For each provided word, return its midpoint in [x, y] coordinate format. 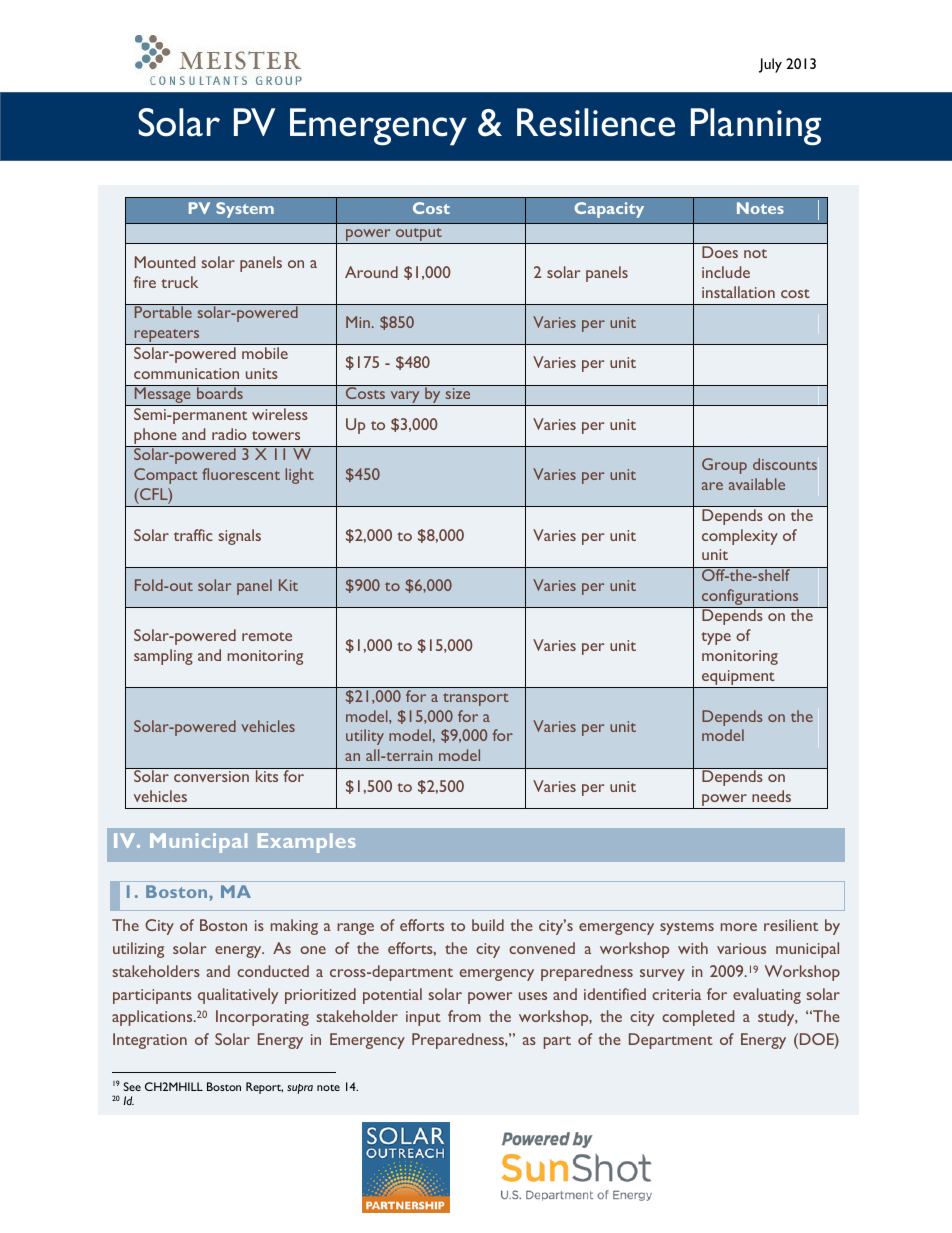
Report [264, 1088]
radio [229, 434]
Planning [756, 127]
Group [724, 466]
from [464, 1016]
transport [475, 699]
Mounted [165, 262]
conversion [211, 776]
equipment [738, 679]
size [458, 393]
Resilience [596, 122]
